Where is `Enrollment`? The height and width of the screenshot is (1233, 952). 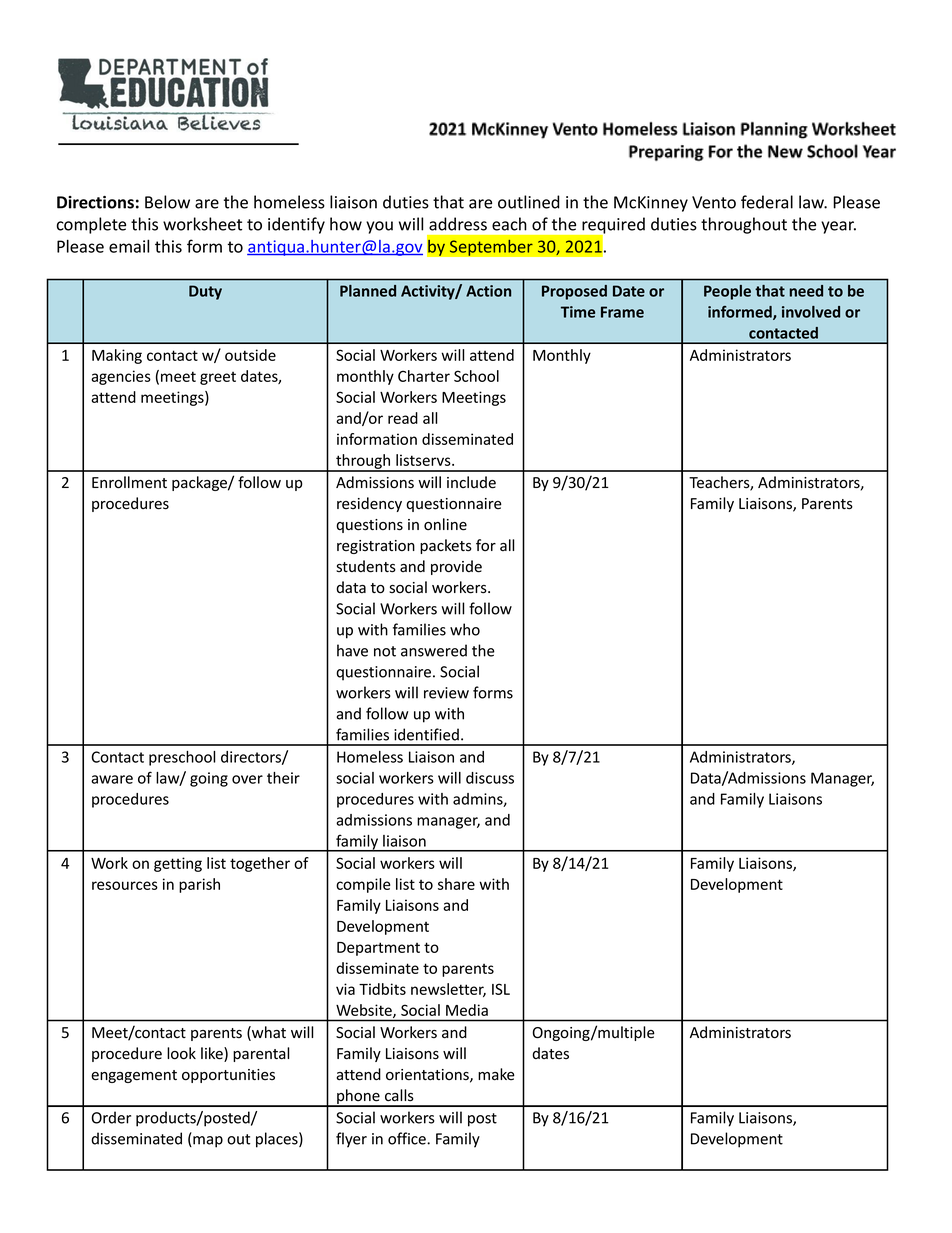 Enrollment is located at coordinates (129, 482).
